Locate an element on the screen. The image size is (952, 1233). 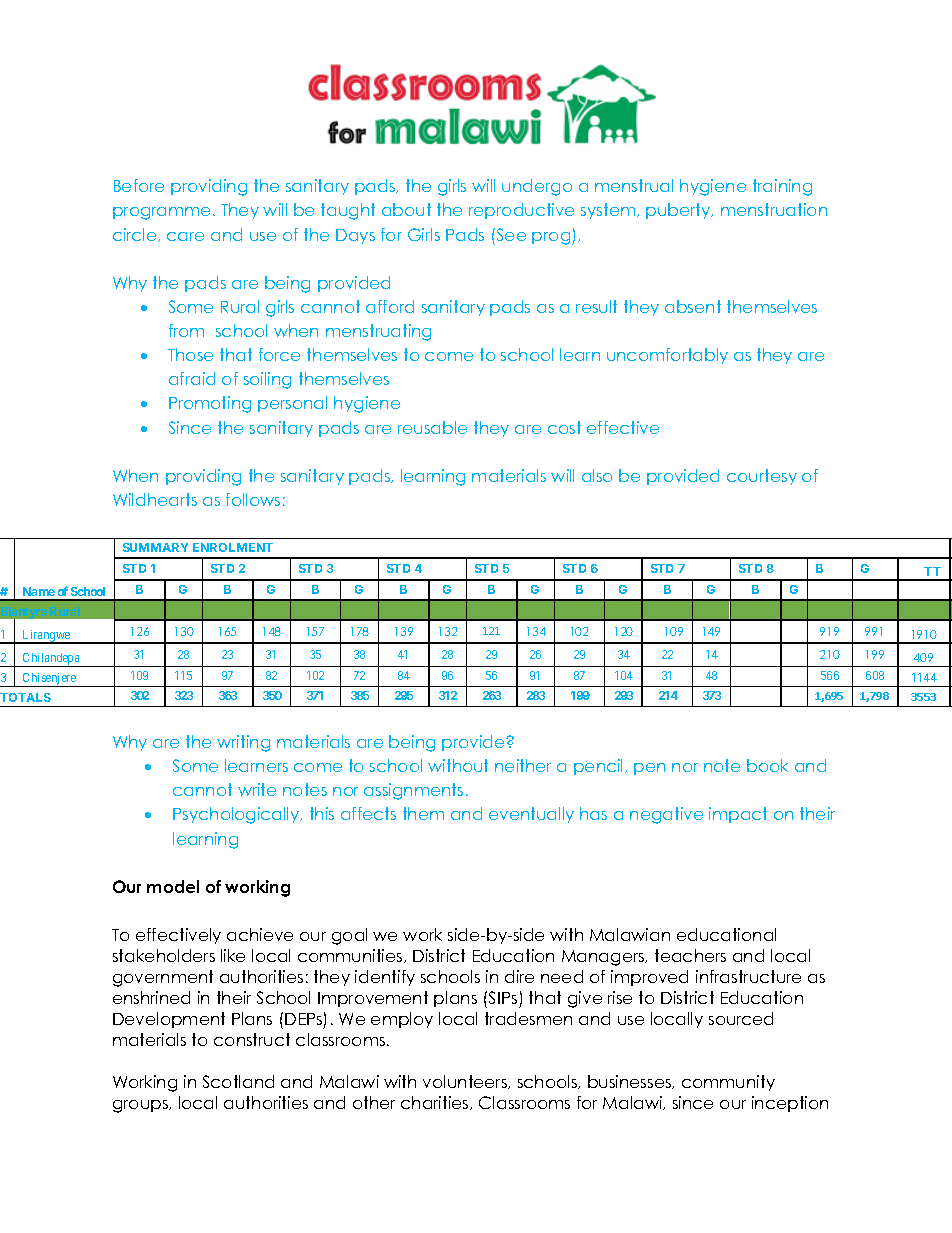
ENROLMENT is located at coordinates (233, 547).
